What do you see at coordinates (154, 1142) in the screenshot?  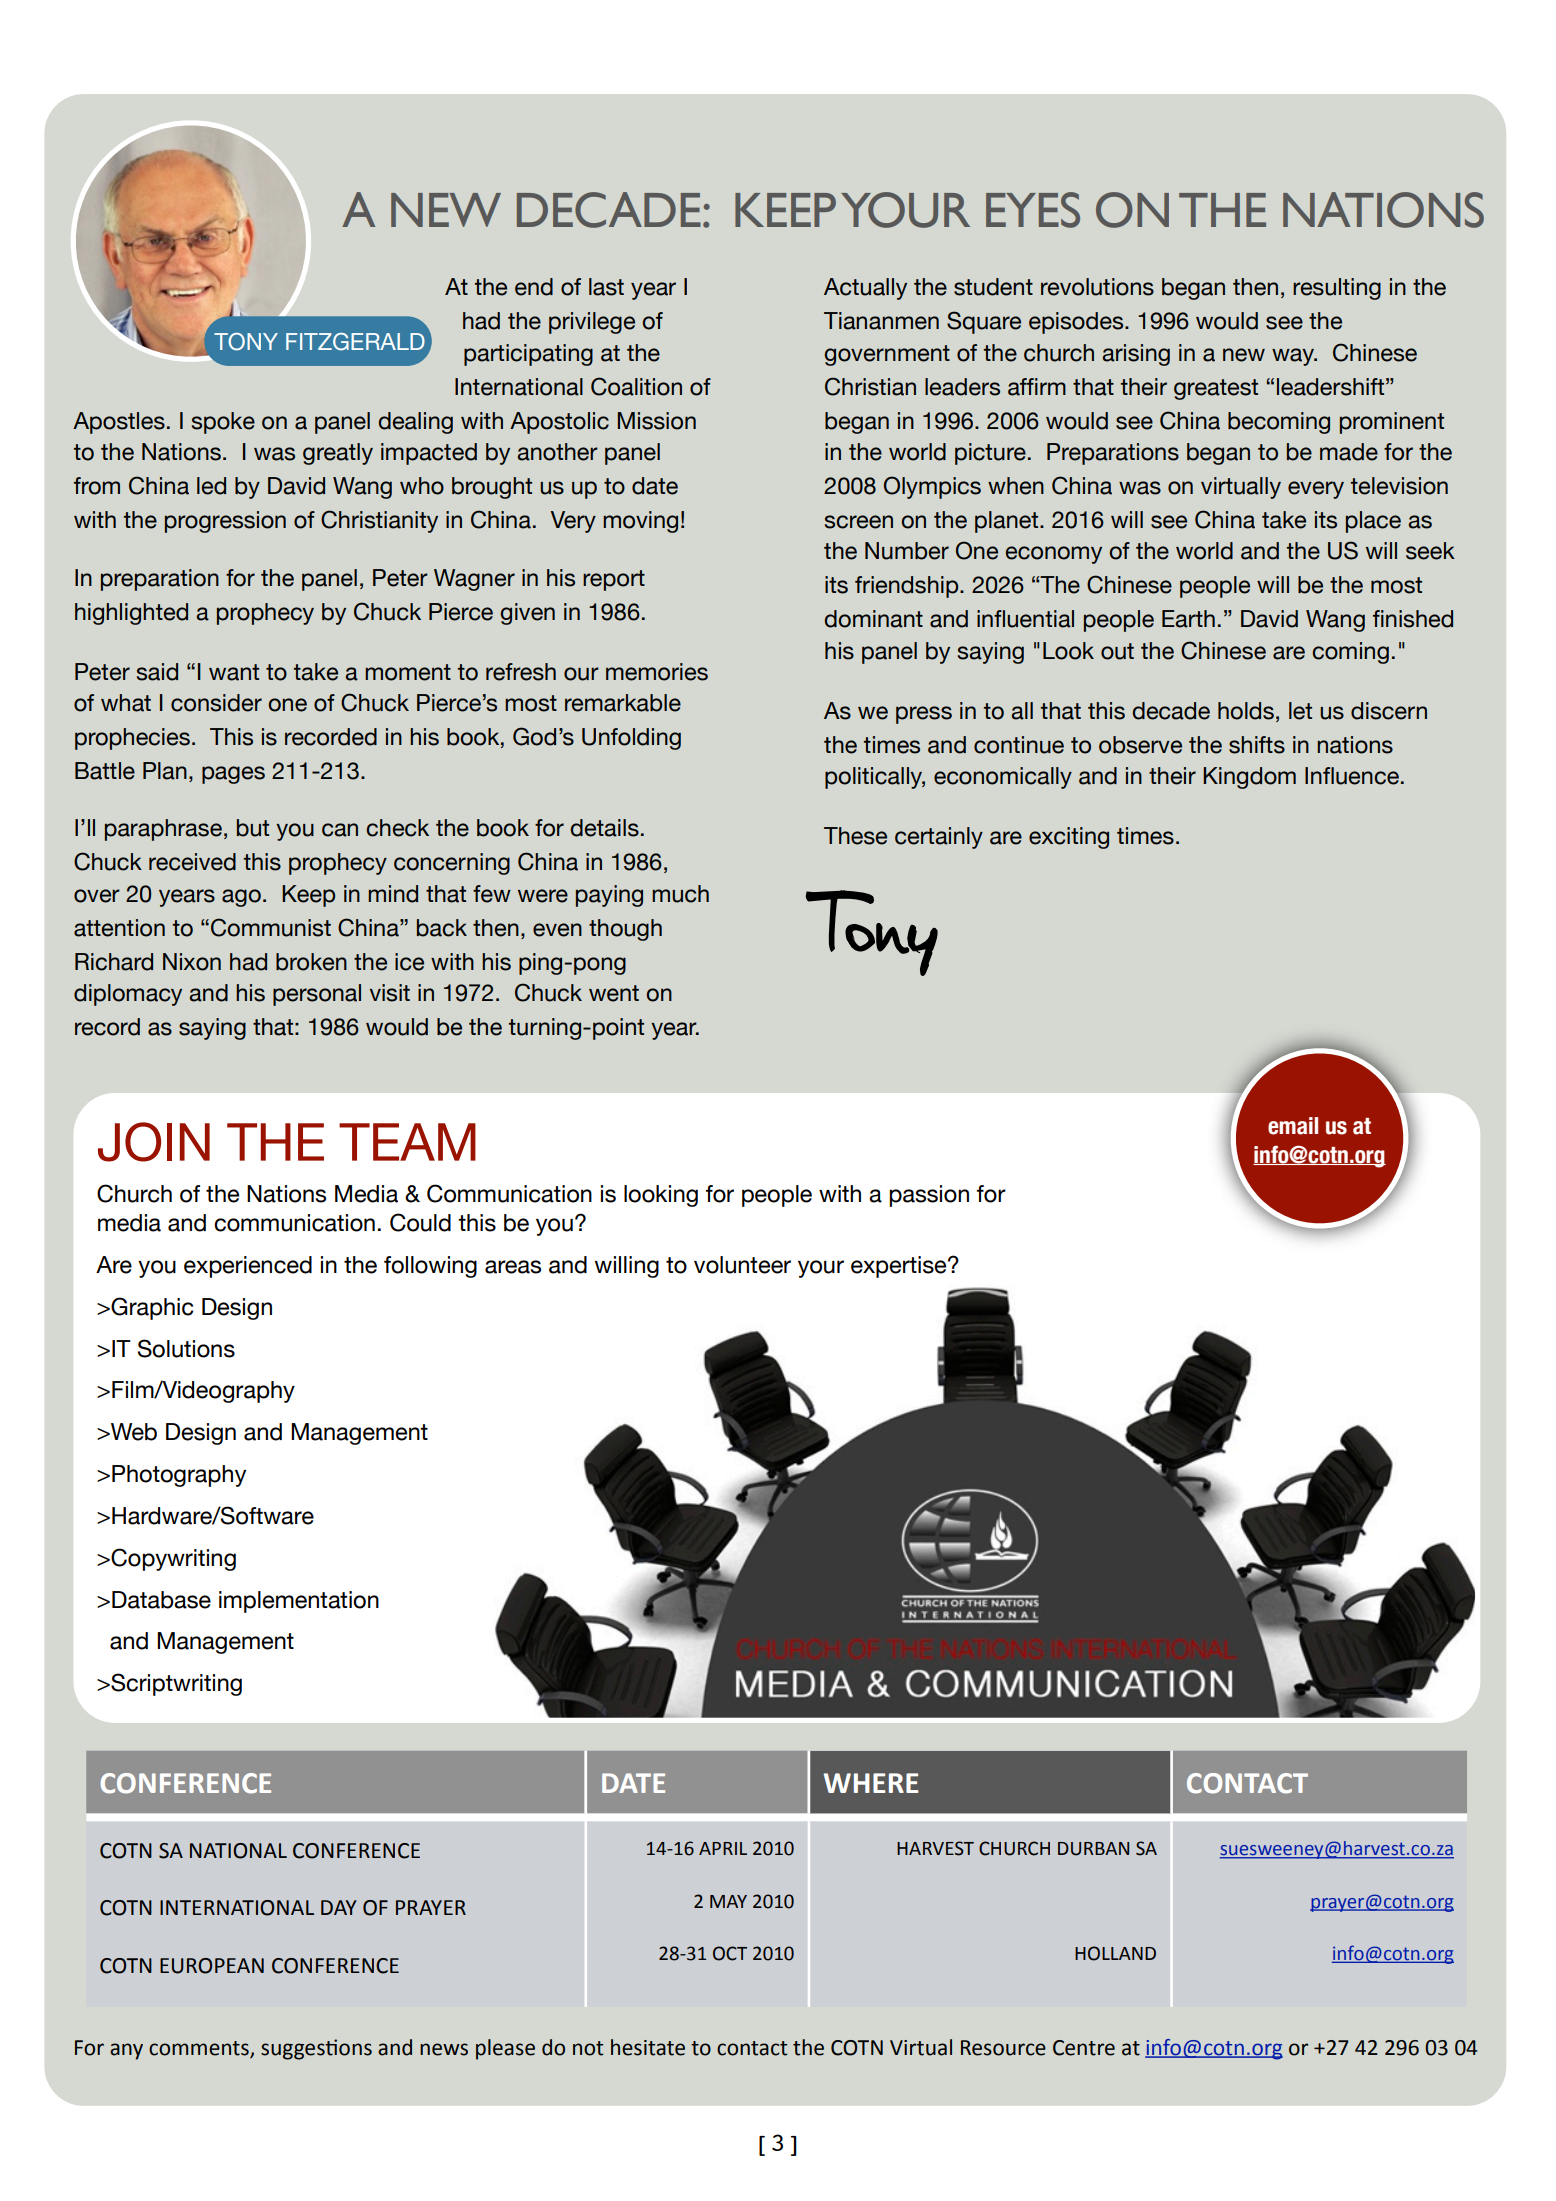 I see `JOIN` at bounding box center [154, 1142].
